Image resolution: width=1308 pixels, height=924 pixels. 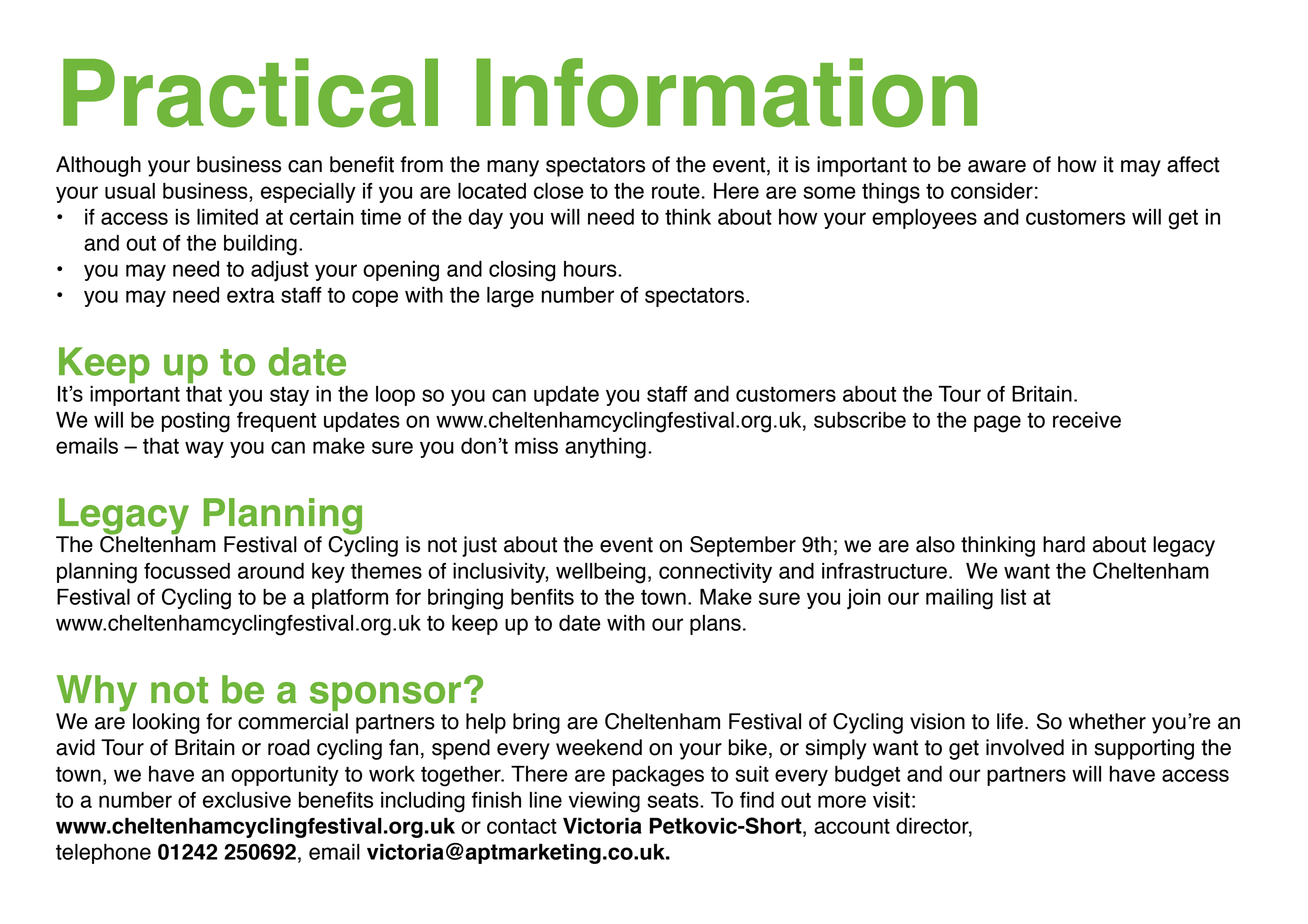 What do you see at coordinates (997, 166) in the screenshot?
I see `aware` at bounding box center [997, 166].
